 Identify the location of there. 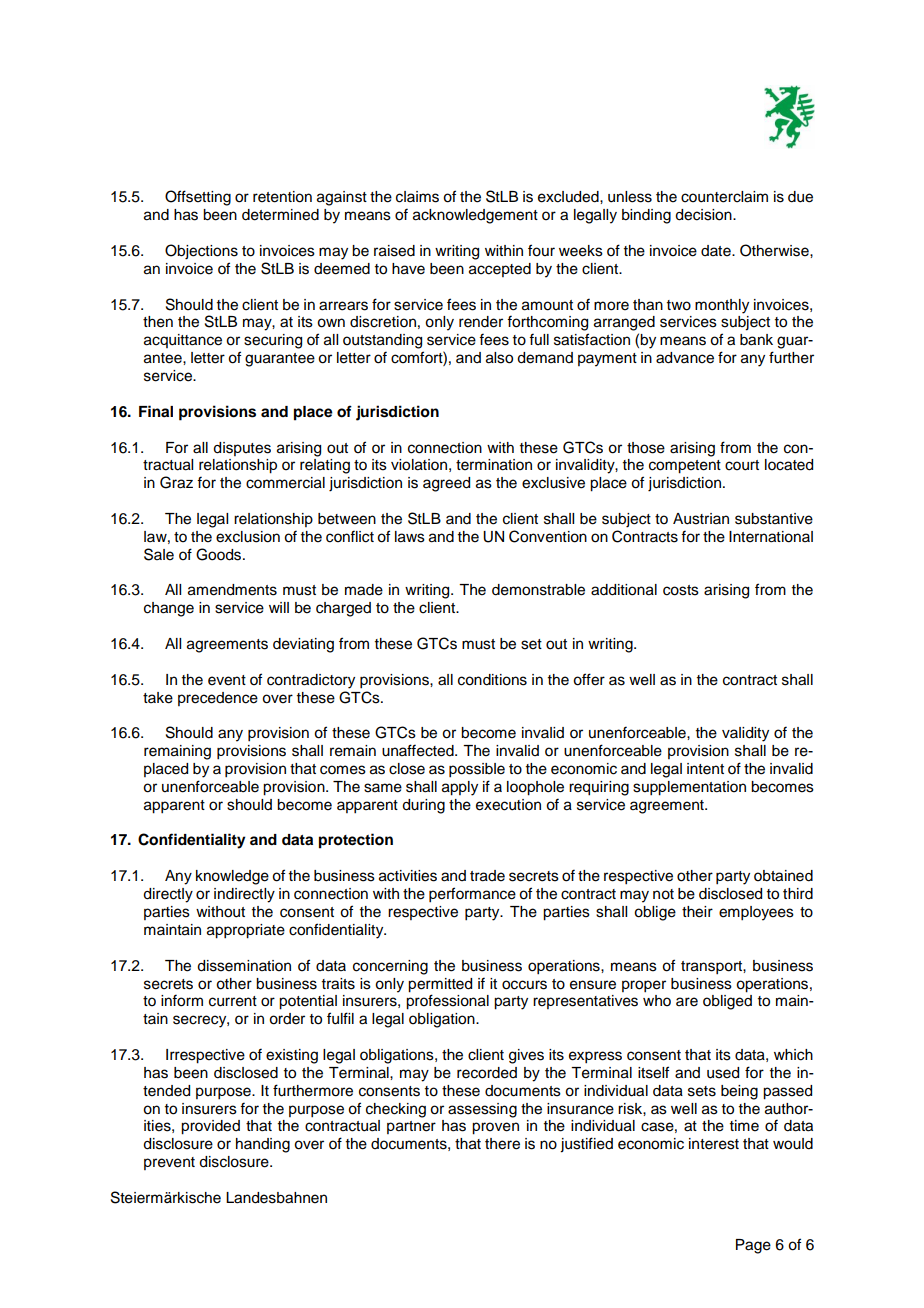
(502, 1144).
